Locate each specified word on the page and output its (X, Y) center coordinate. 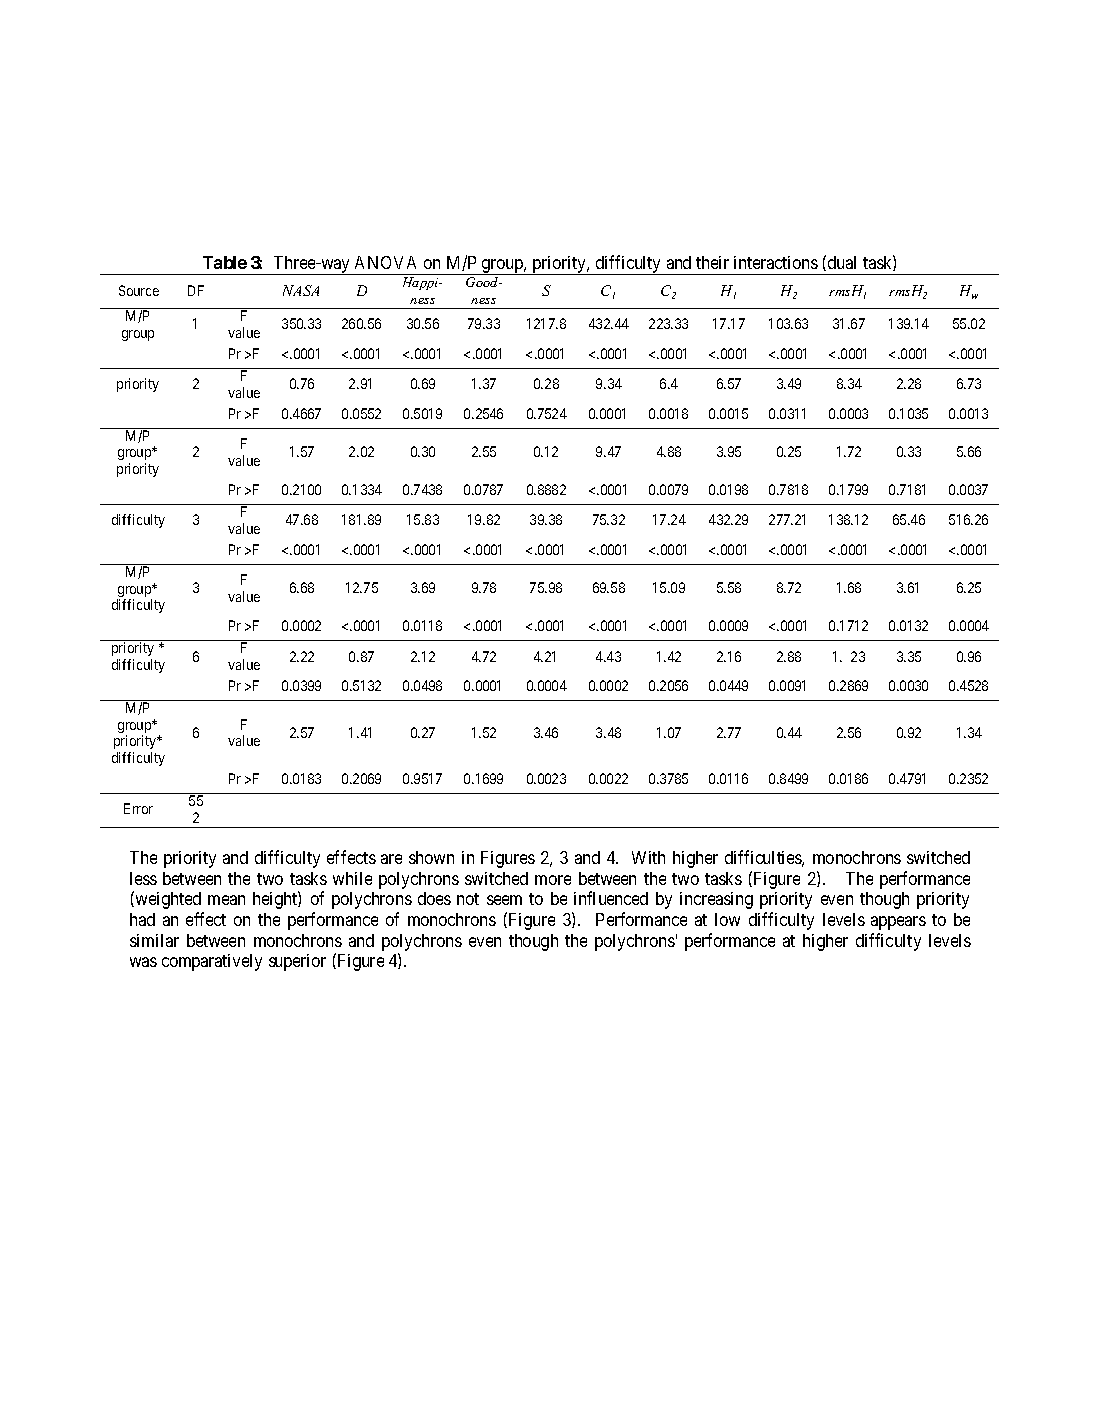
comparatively (212, 962)
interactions (776, 262)
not (468, 899)
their (712, 262)
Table (225, 262)
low (727, 919)
